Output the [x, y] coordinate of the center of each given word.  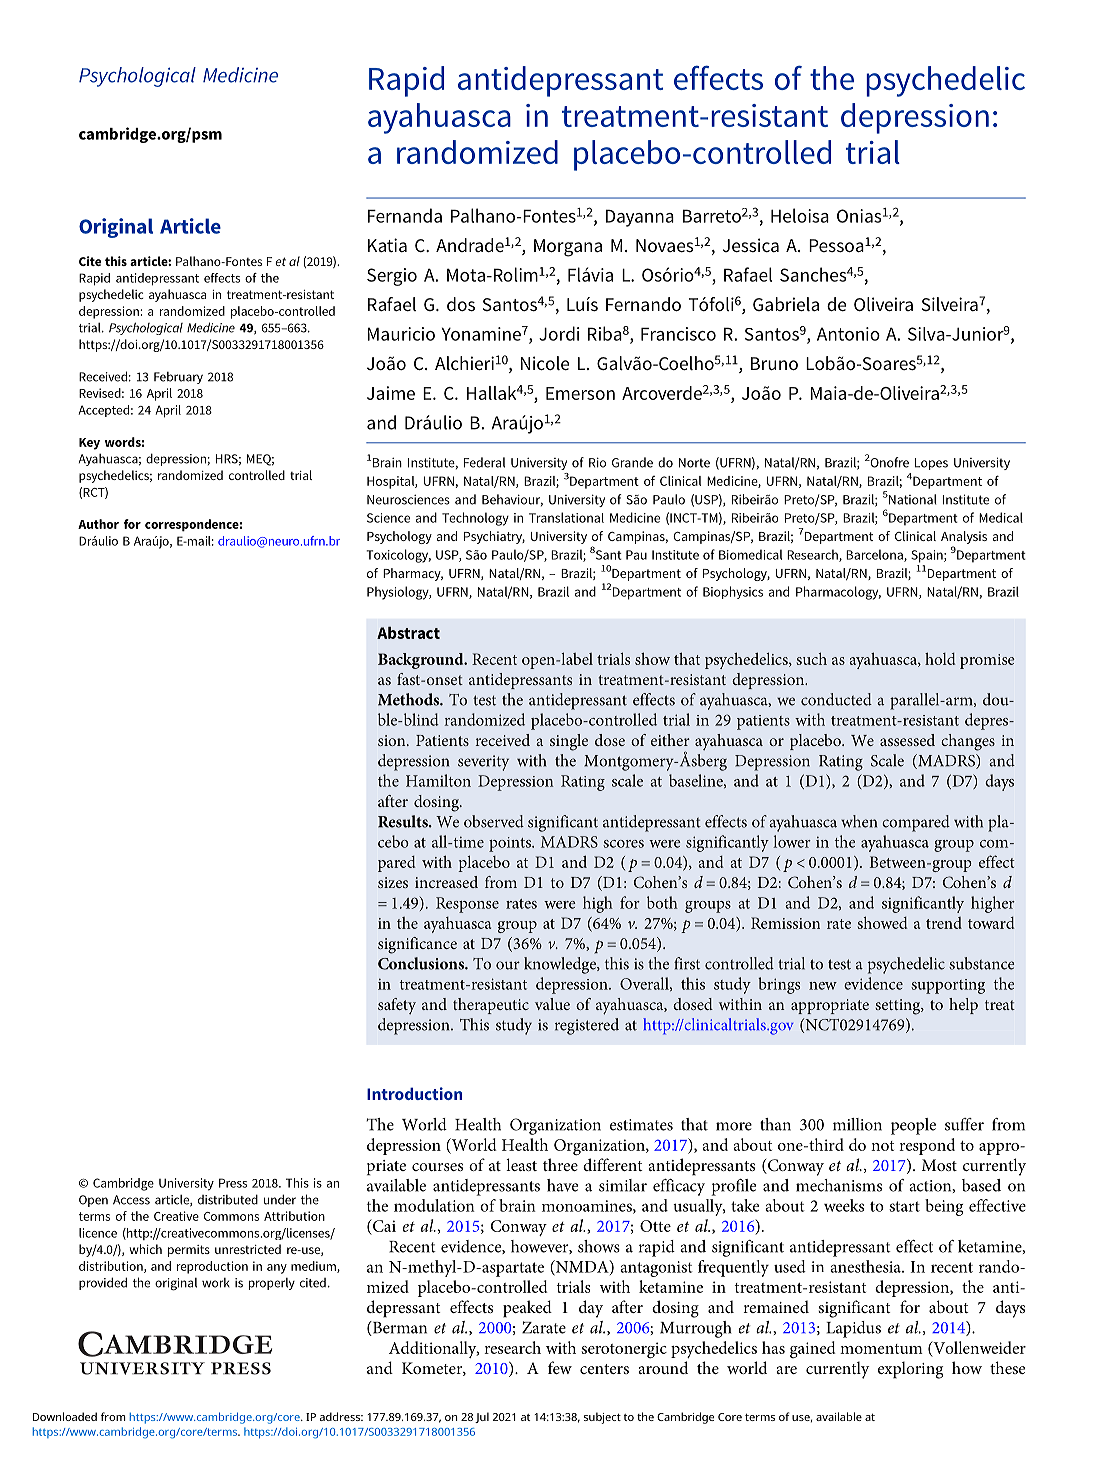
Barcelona [875, 555]
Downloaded [65, 1416]
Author [98, 524]
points [511, 844]
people [913, 1126]
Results [404, 821]
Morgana [568, 248]
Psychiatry [494, 537]
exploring [910, 1370]
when [859, 821]
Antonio [848, 334]
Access [131, 1200]
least [521, 1164]
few [560, 1367]
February [178, 378]
